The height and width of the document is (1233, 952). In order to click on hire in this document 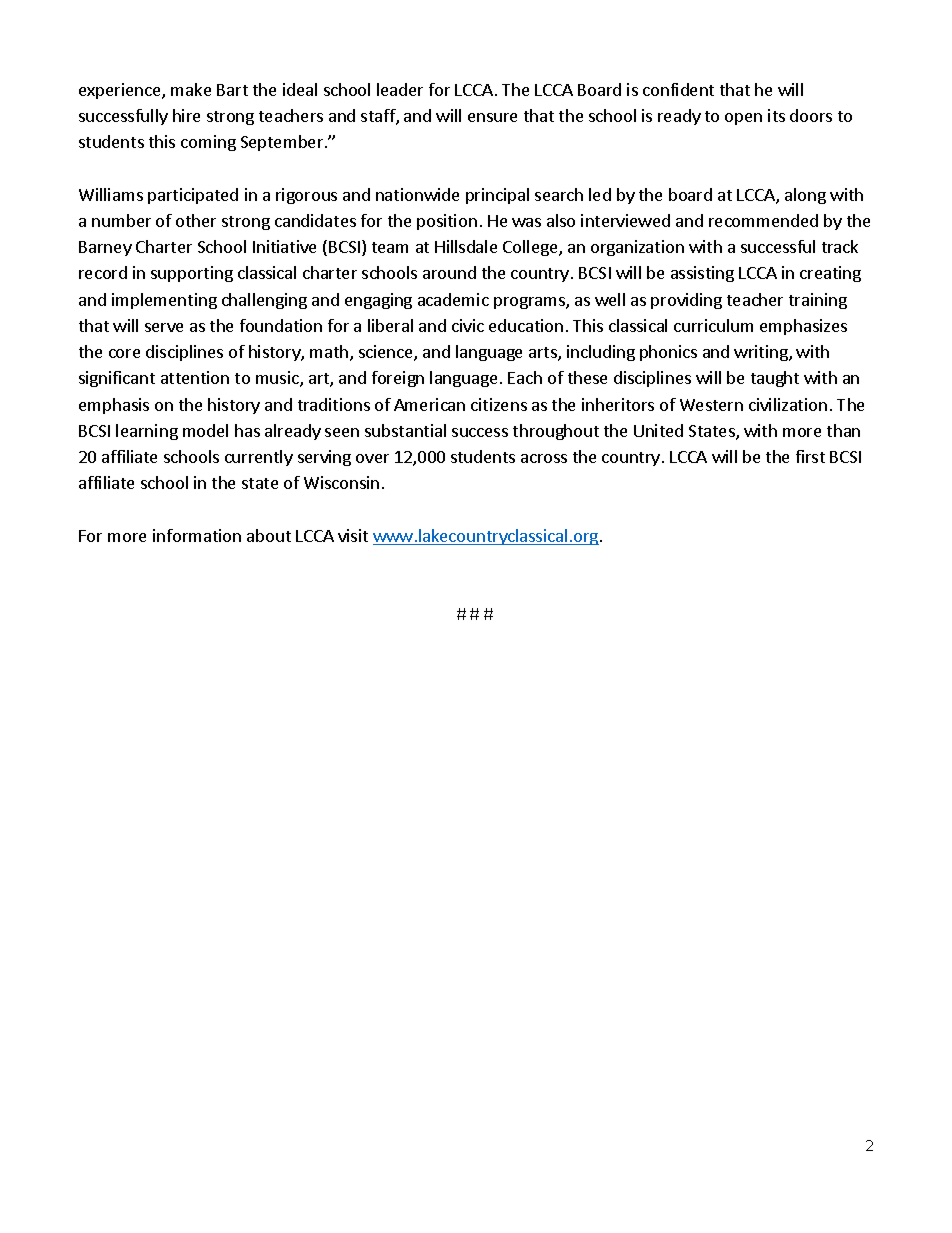, I will do `click(186, 115)`.
